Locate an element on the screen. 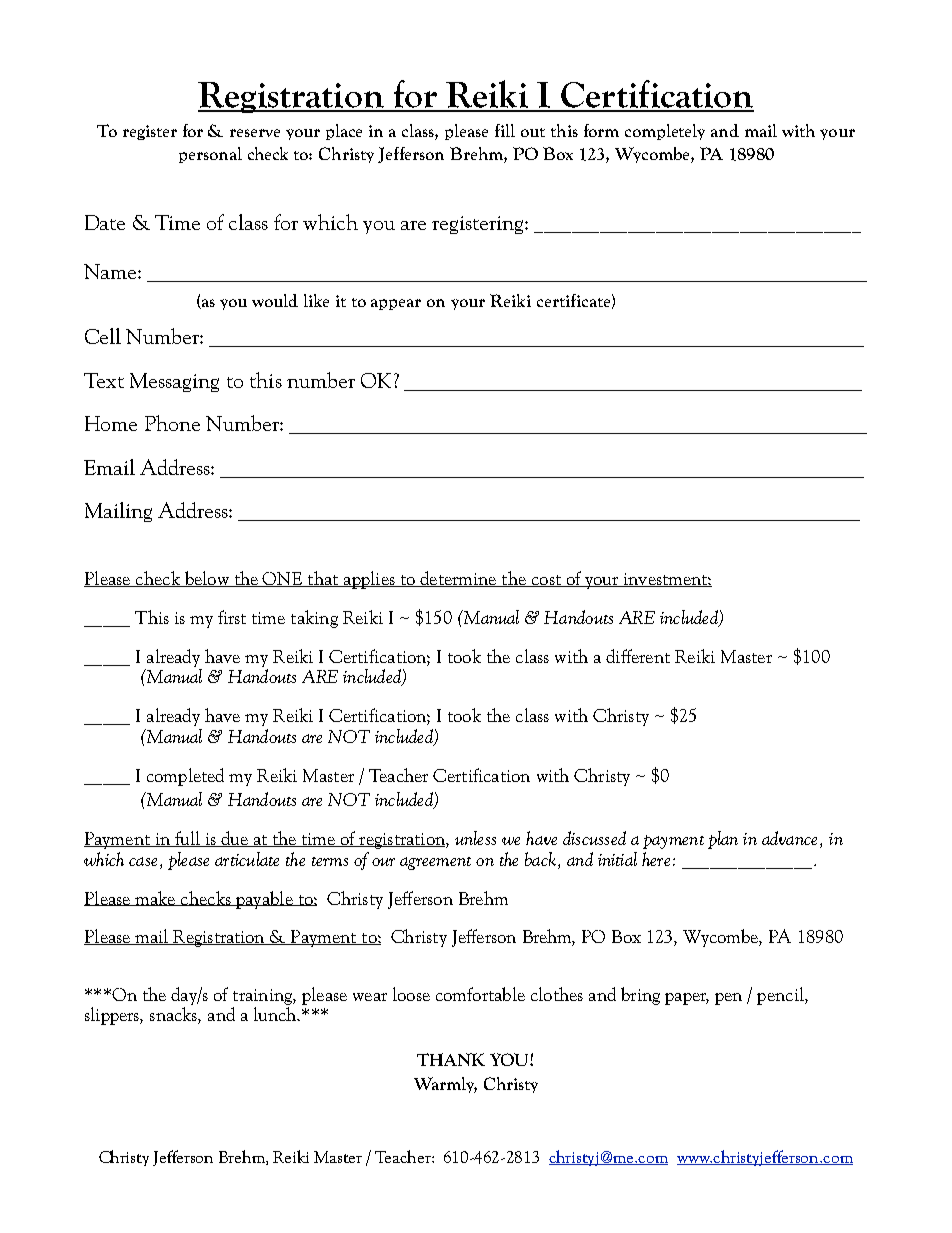 The height and width of the screenshot is (1233, 952). below is located at coordinates (206, 579).
